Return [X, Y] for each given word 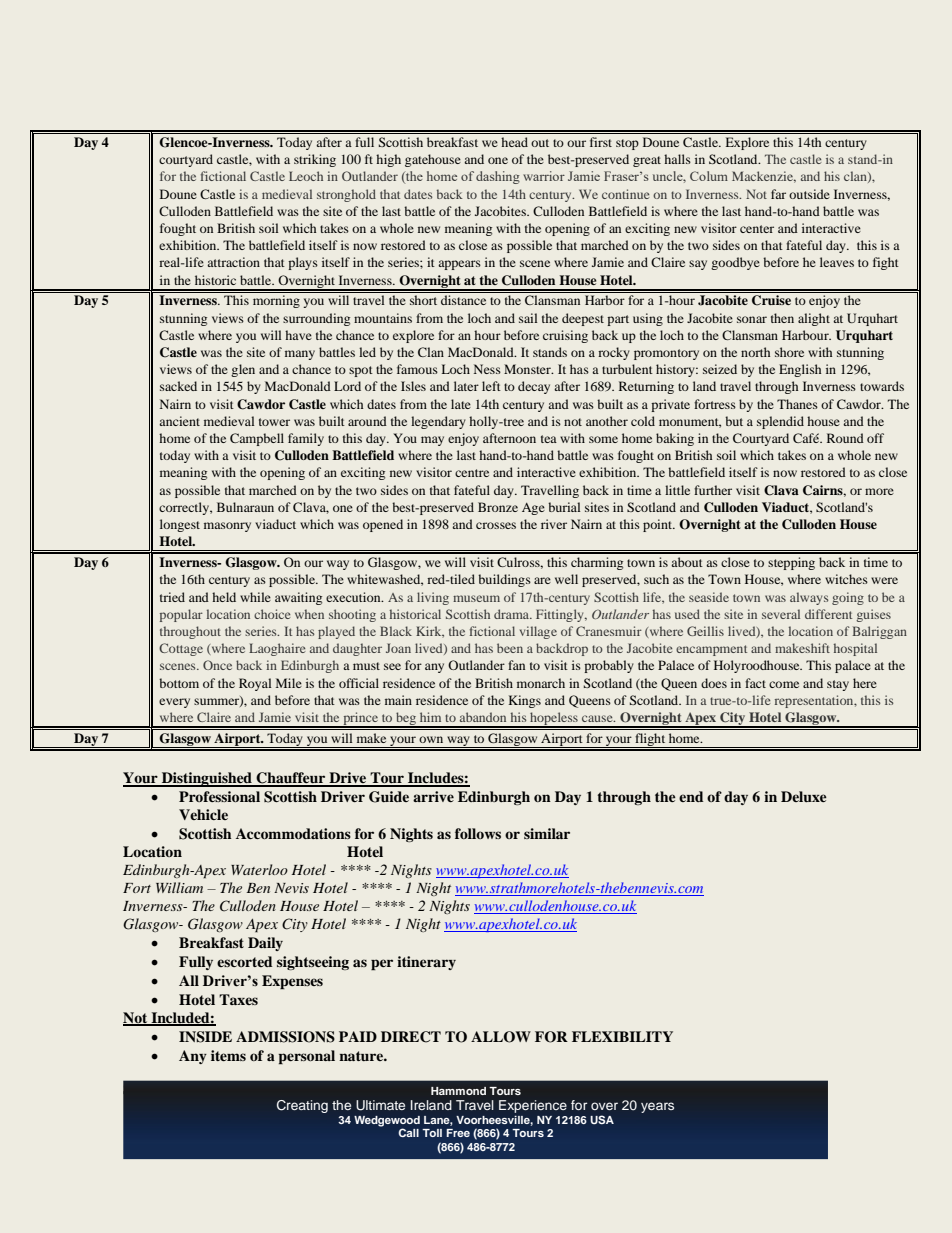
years [657, 1107]
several [781, 614]
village [538, 632]
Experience [533, 1108]
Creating [302, 1106]
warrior [544, 176]
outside [809, 194]
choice [272, 614]
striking [315, 160]
